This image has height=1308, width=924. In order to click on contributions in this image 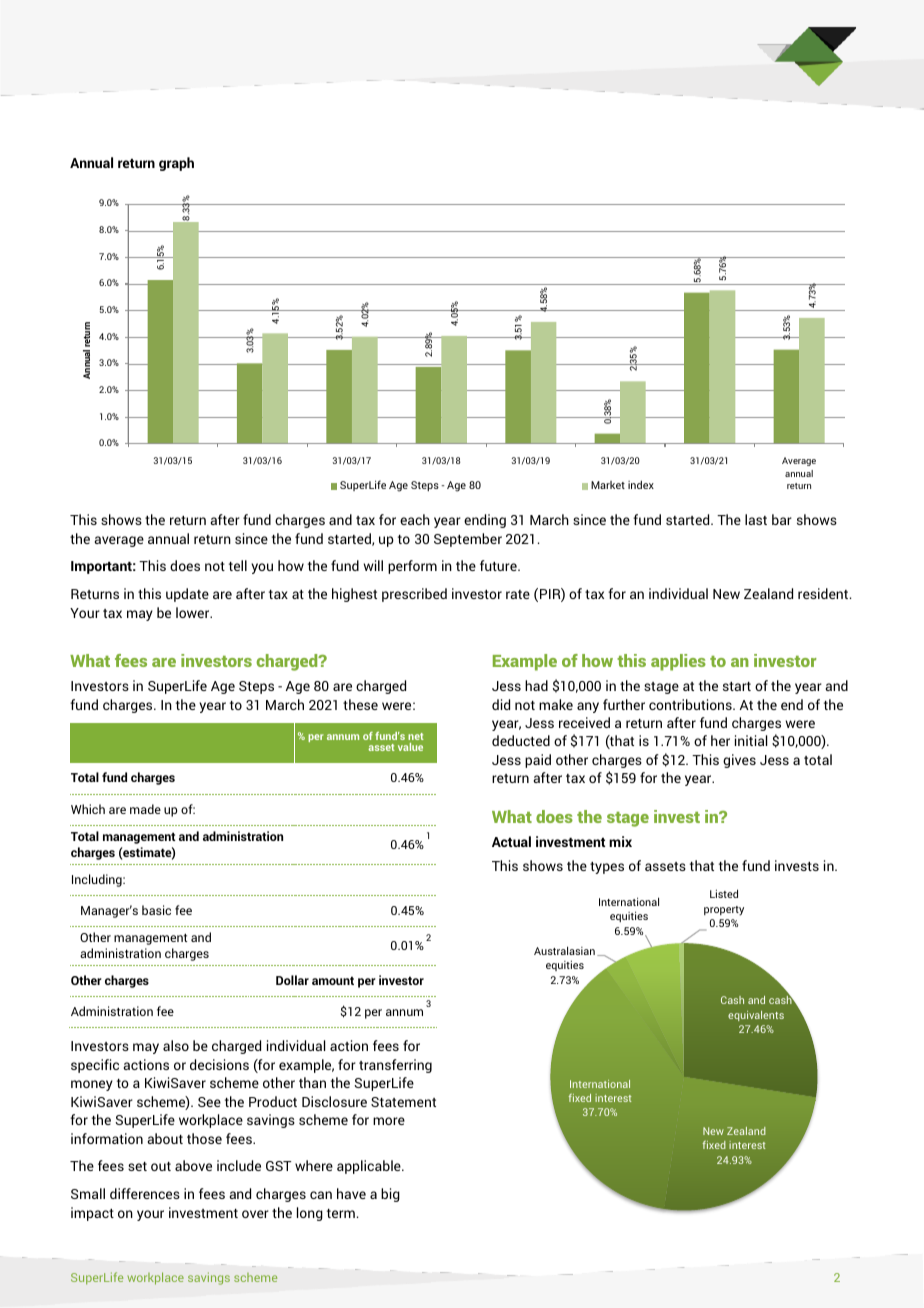, I will do `click(691, 704)`.
